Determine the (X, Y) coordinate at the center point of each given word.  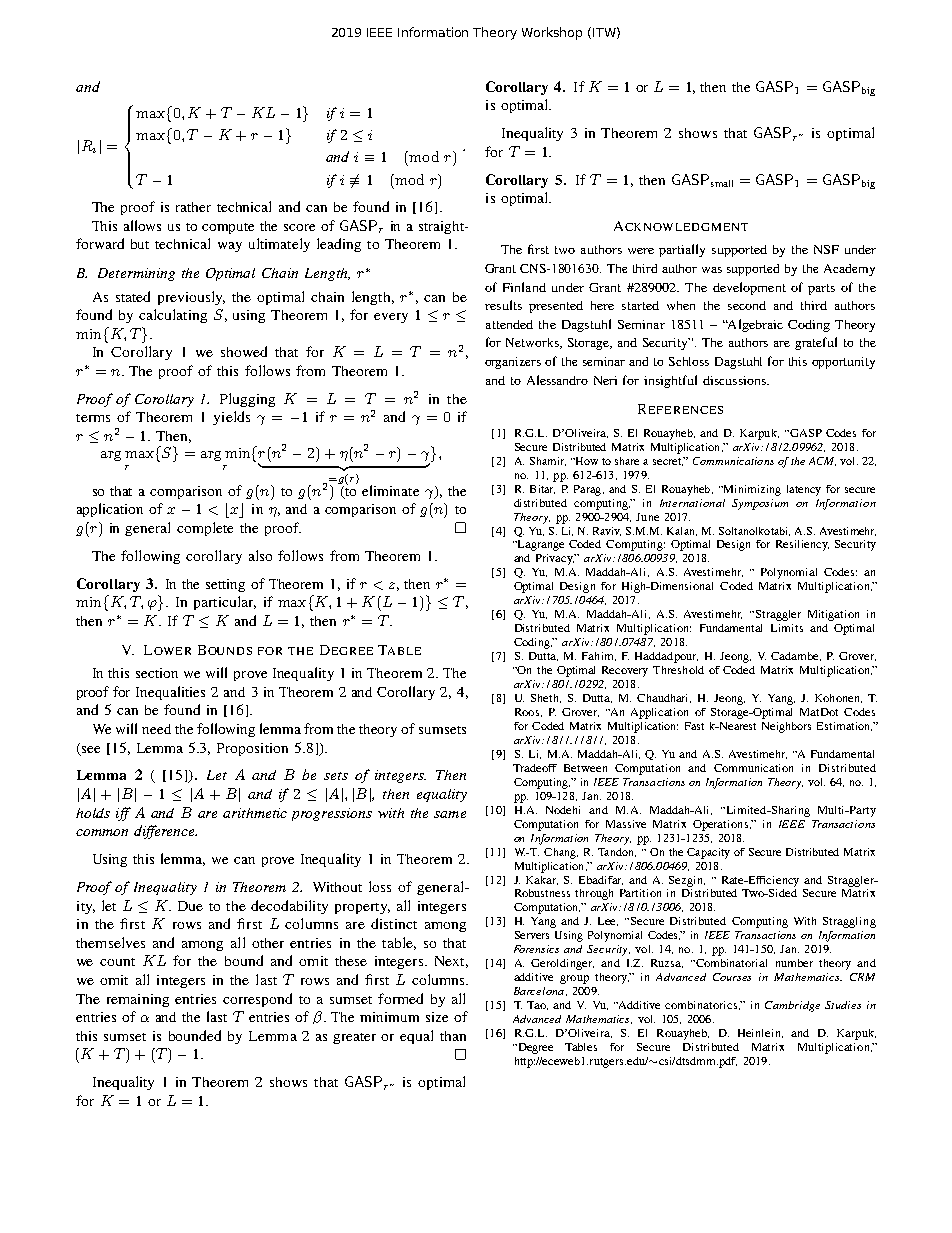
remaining (138, 1000)
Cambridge (792, 1006)
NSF (826, 249)
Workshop (552, 33)
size (437, 1017)
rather (193, 207)
